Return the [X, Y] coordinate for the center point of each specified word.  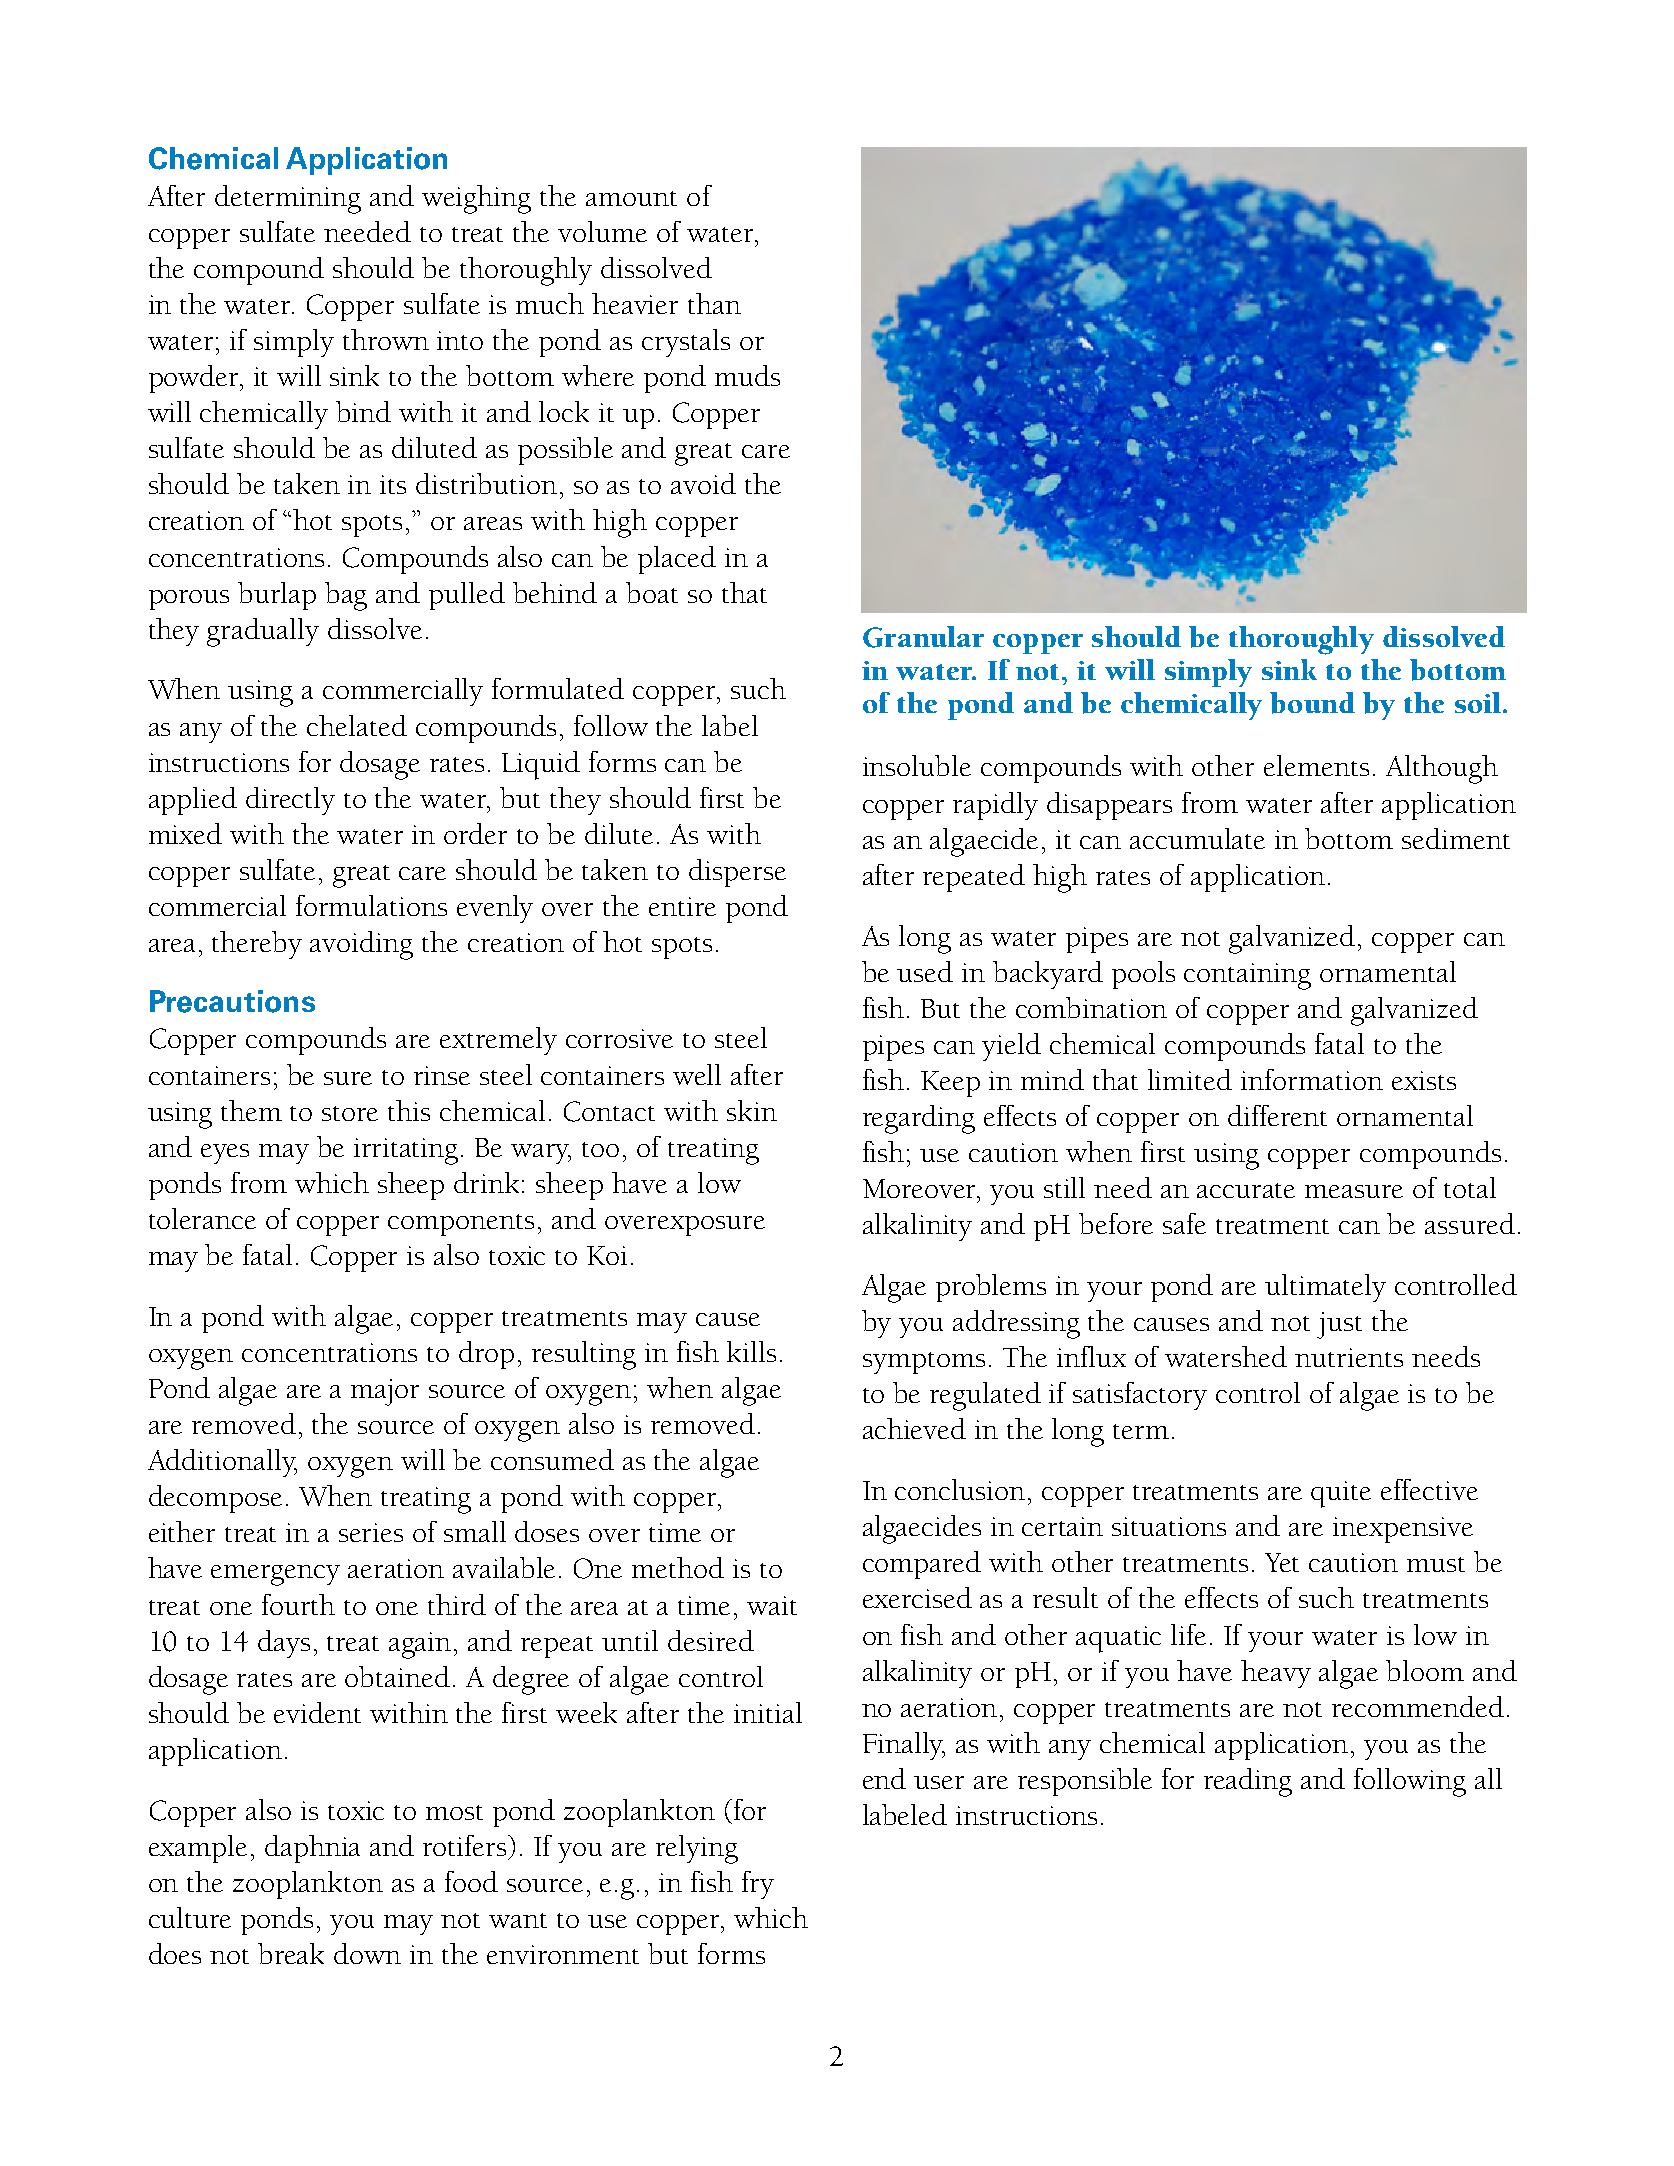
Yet [1282, 1562]
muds [747, 375]
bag [346, 596]
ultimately [1325, 1288]
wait [772, 1605]
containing [1247, 976]
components [461, 1225]
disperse [737, 873]
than [714, 303]
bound [1312, 703]
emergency [275, 1575]
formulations [371, 905]
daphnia [312, 1849]
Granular [923, 637]
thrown [386, 339]
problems [991, 1288]
